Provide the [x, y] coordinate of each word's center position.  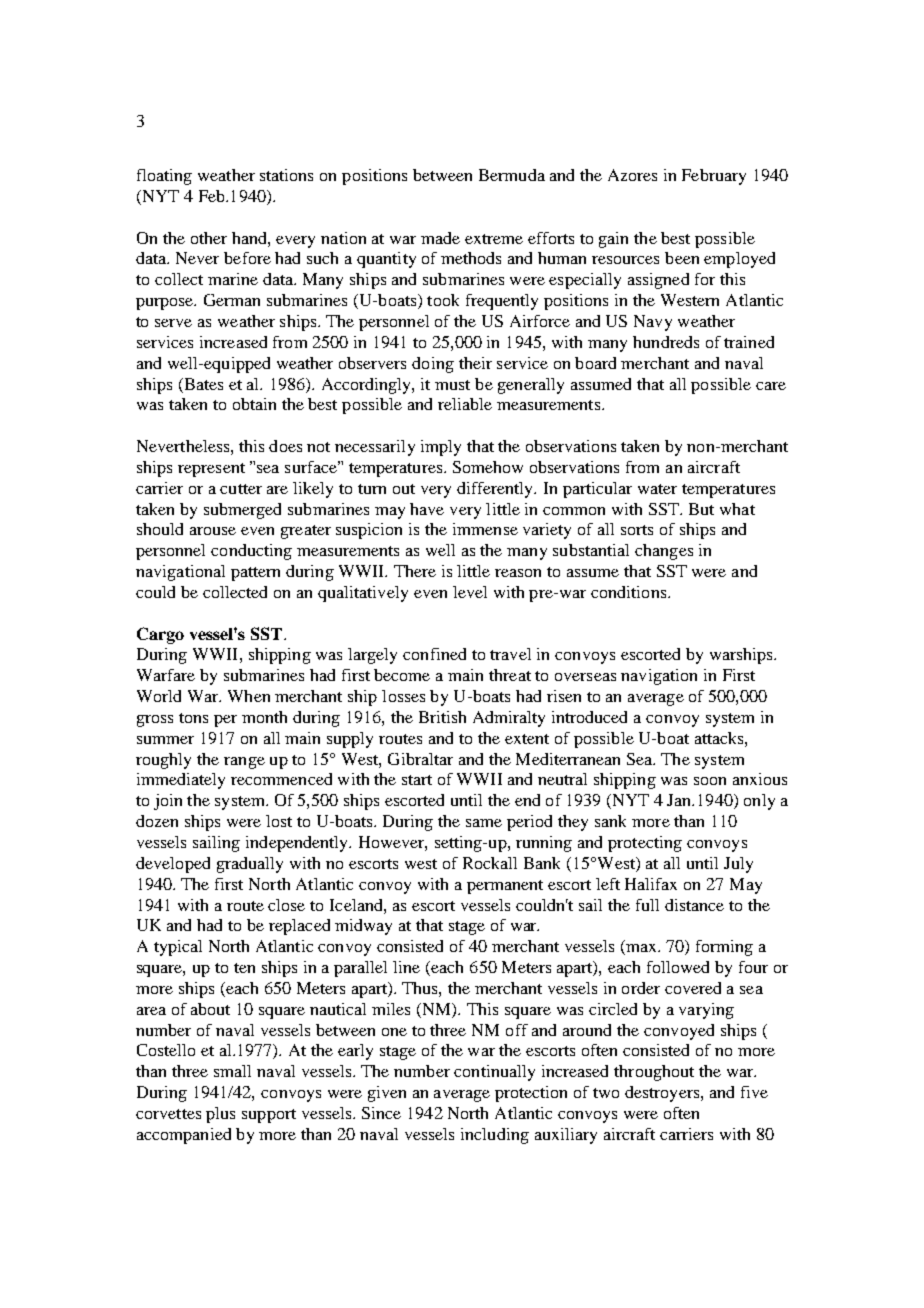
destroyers [663, 1094]
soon [710, 781]
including [495, 1136]
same [484, 823]
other [209, 238]
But [701, 509]
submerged [242, 511]
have [427, 509]
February [714, 177]
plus [220, 1115]
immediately [181, 781]
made [440, 238]
